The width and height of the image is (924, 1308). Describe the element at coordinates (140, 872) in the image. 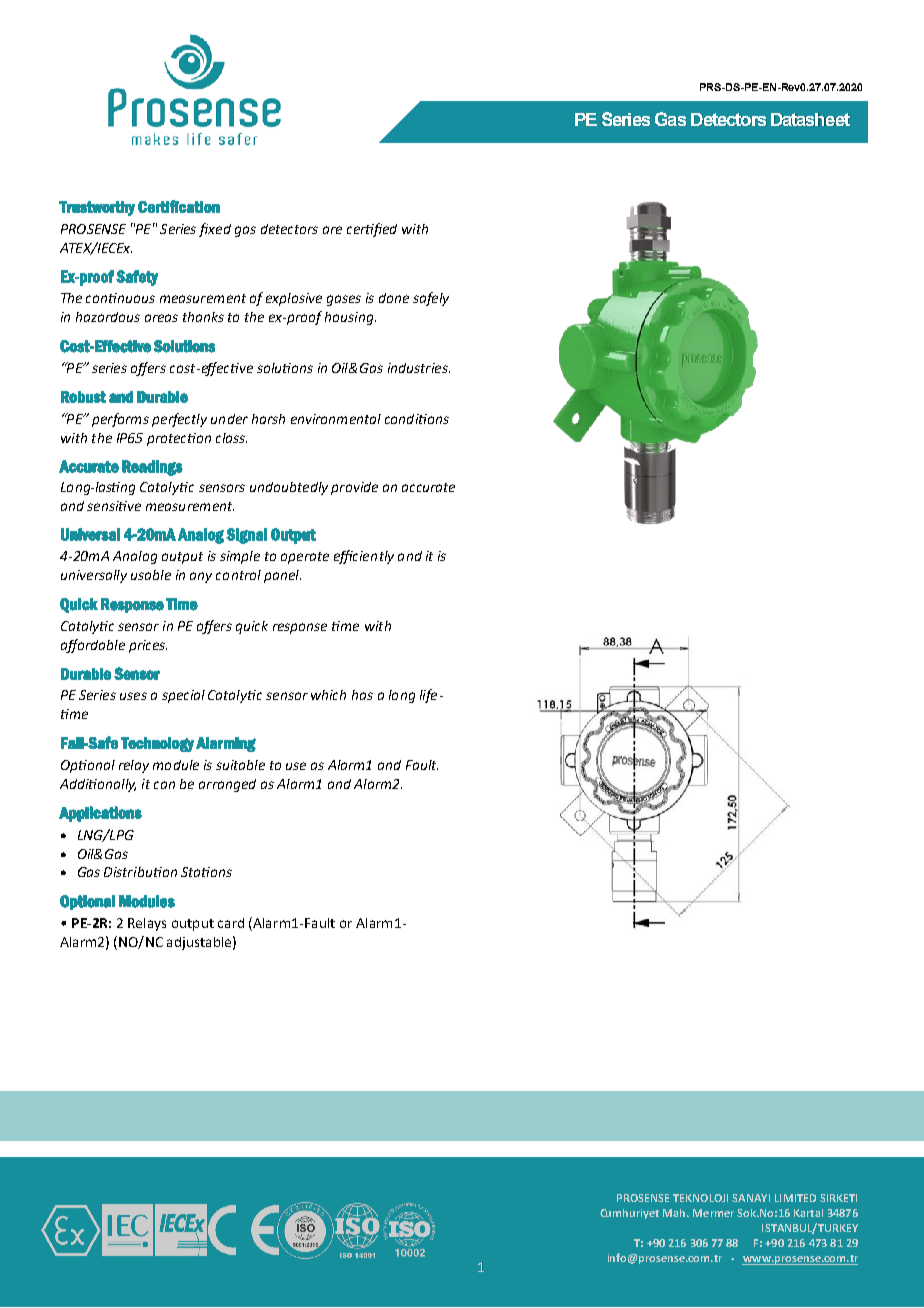

I see `Distribution` at that location.
